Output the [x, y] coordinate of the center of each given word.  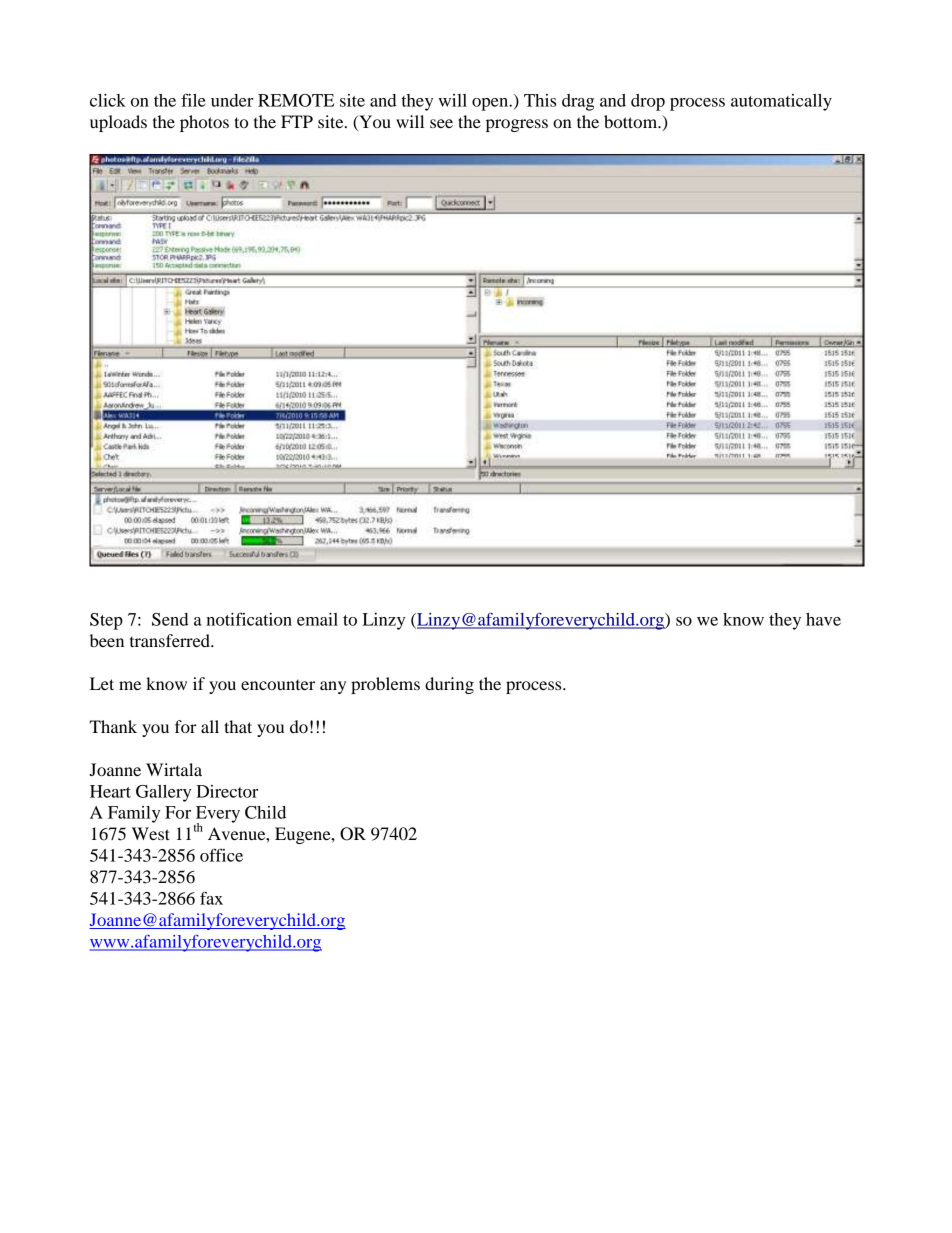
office [221, 855]
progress [517, 125]
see [441, 123]
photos [204, 123]
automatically [781, 102]
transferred [171, 640]
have [823, 619]
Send [170, 619]
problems [385, 685]
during [449, 685]
